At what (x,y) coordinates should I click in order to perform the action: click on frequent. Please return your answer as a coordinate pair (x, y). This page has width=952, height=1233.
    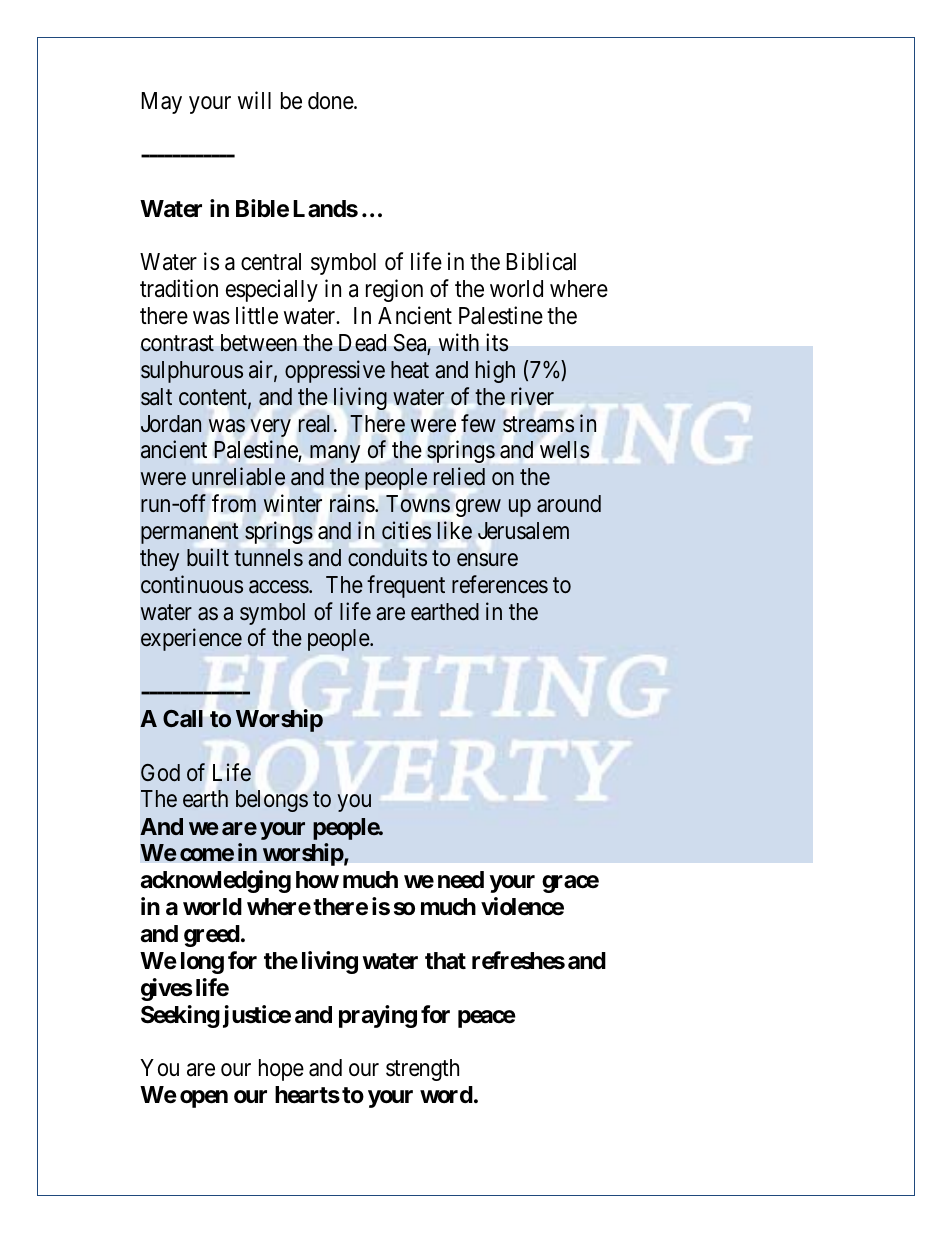
    Looking at the image, I should click on (406, 586).
